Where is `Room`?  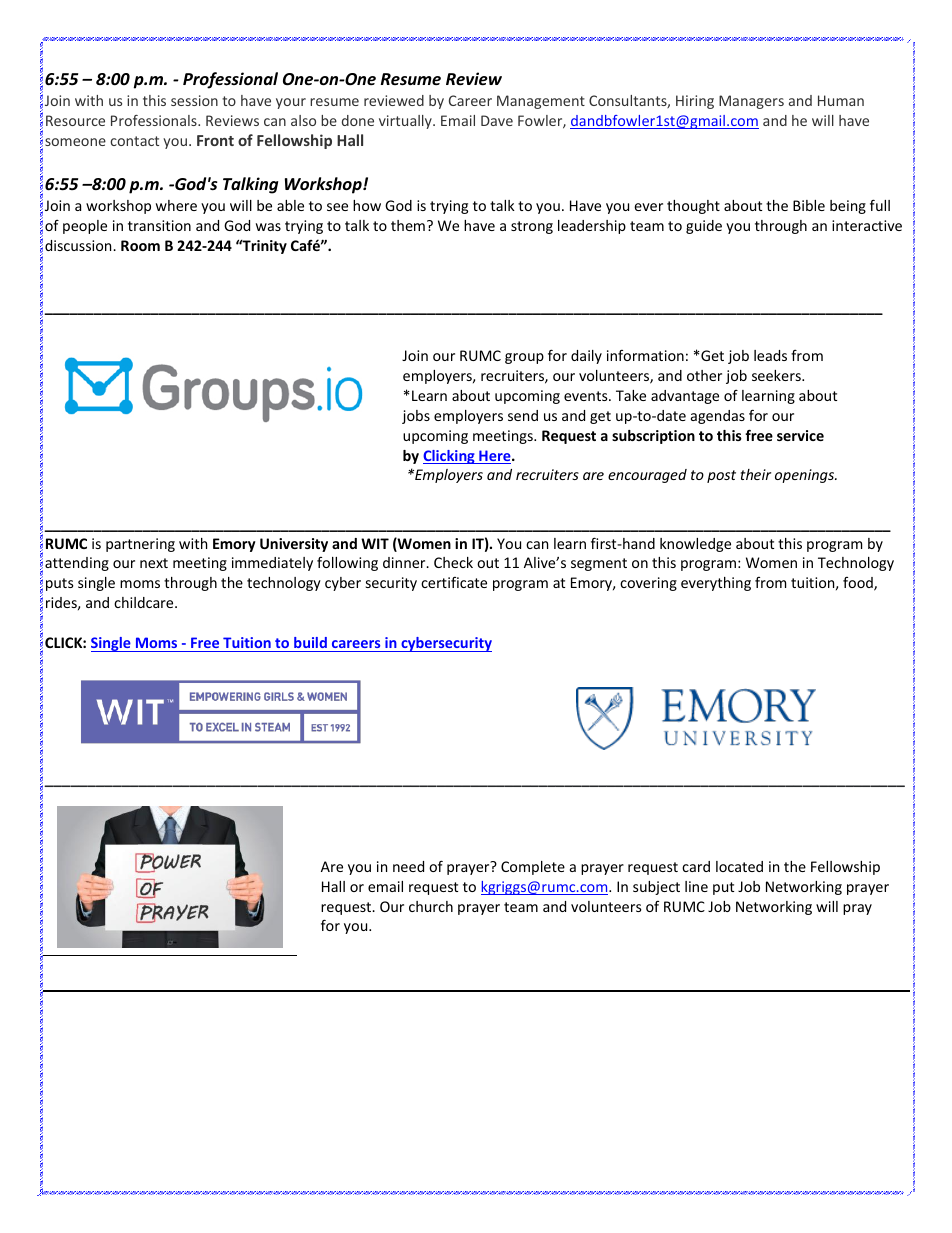
Room is located at coordinates (140, 245).
